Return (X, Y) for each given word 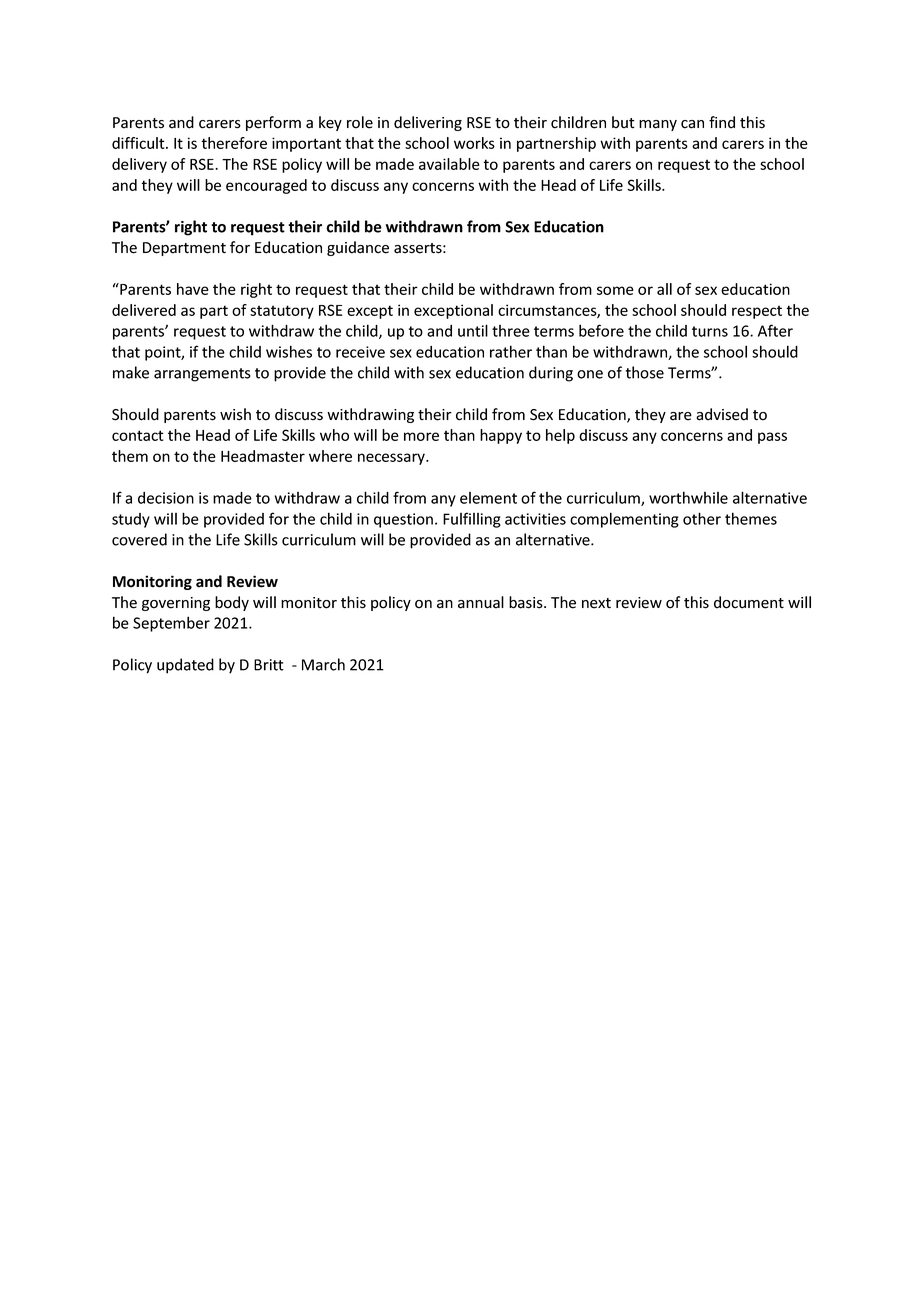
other (702, 518)
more (421, 436)
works (474, 143)
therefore (234, 143)
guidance (358, 248)
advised (722, 414)
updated (185, 666)
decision (166, 498)
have (193, 289)
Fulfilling (472, 520)
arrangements (202, 375)
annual (481, 602)
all (664, 289)
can (692, 124)
